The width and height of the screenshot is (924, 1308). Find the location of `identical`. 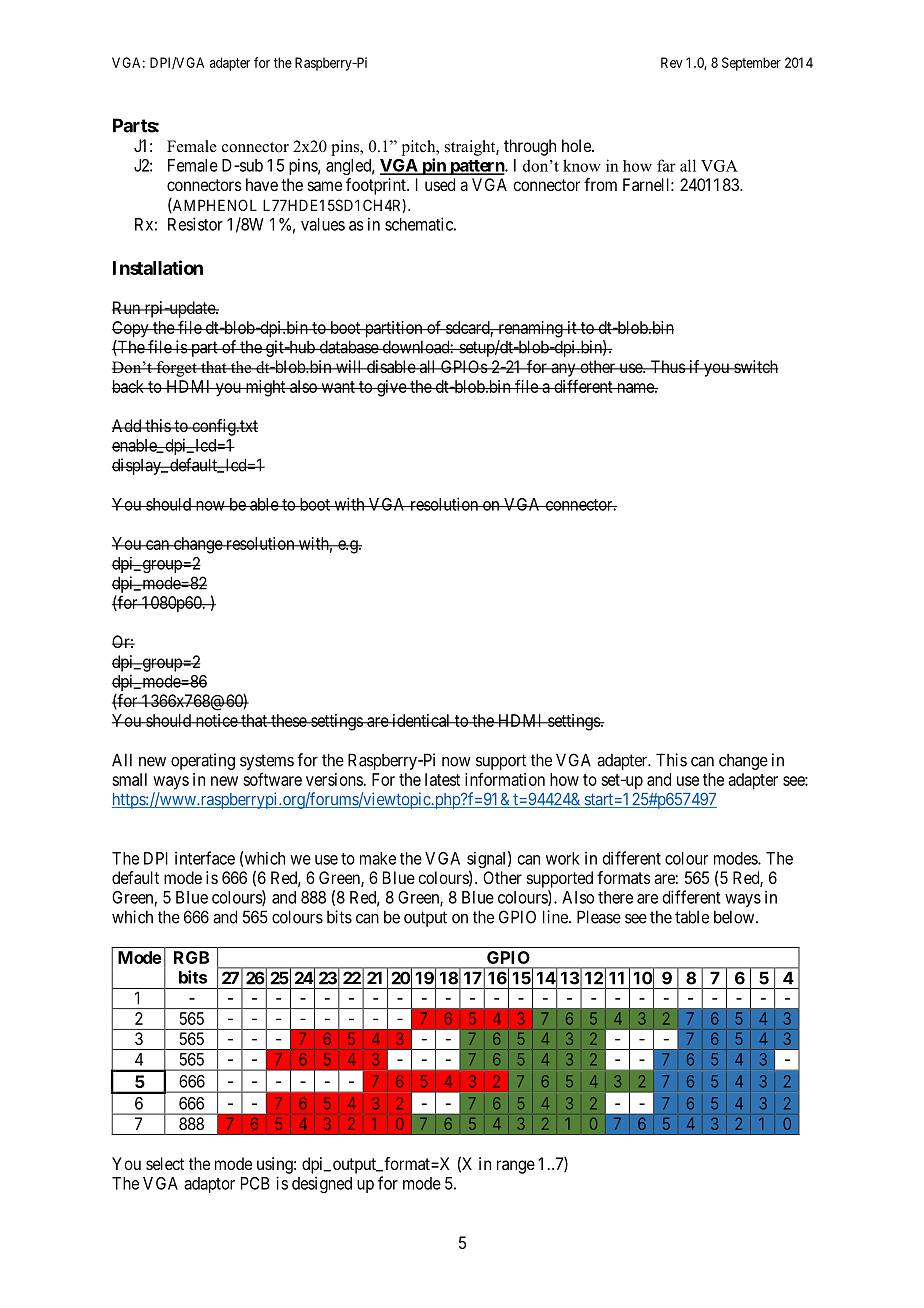

identical is located at coordinates (421, 720).
